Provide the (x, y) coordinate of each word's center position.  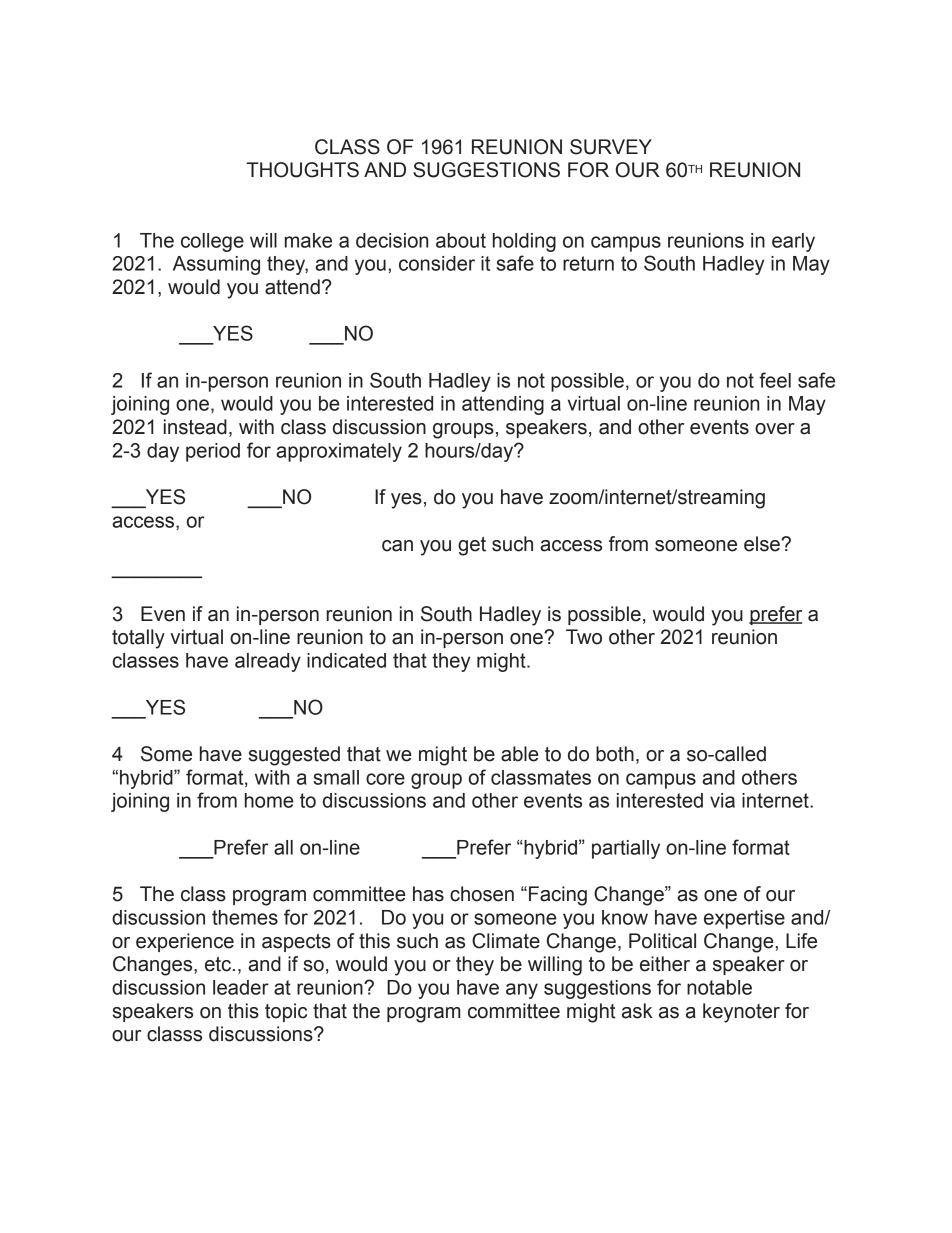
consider (437, 263)
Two (584, 637)
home (269, 800)
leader (241, 987)
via (722, 800)
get (472, 546)
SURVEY (611, 147)
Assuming (216, 265)
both (615, 754)
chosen (482, 894)
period (213, 452)
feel (775, 380)
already (268, 662)
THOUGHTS (303, 170)
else (763, 544)
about (461, 240)
